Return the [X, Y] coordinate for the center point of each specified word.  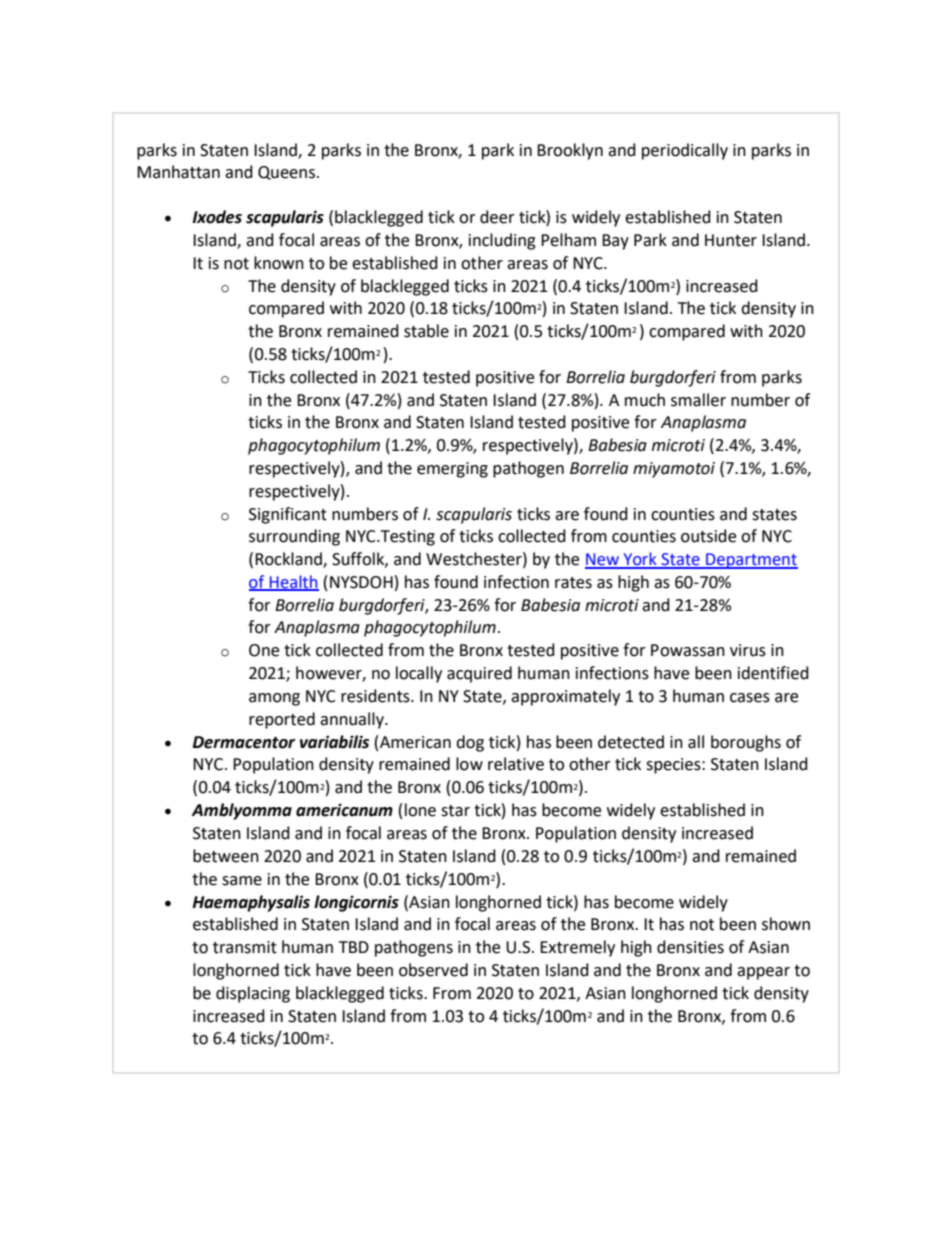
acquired [479, 674]
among [274, 699]
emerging [452, 470]
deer [497, 217]
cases [750, 698]
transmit [245, 947]
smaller [698, 400]
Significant [288, 515]
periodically [685, 151]
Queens [286, 173]
